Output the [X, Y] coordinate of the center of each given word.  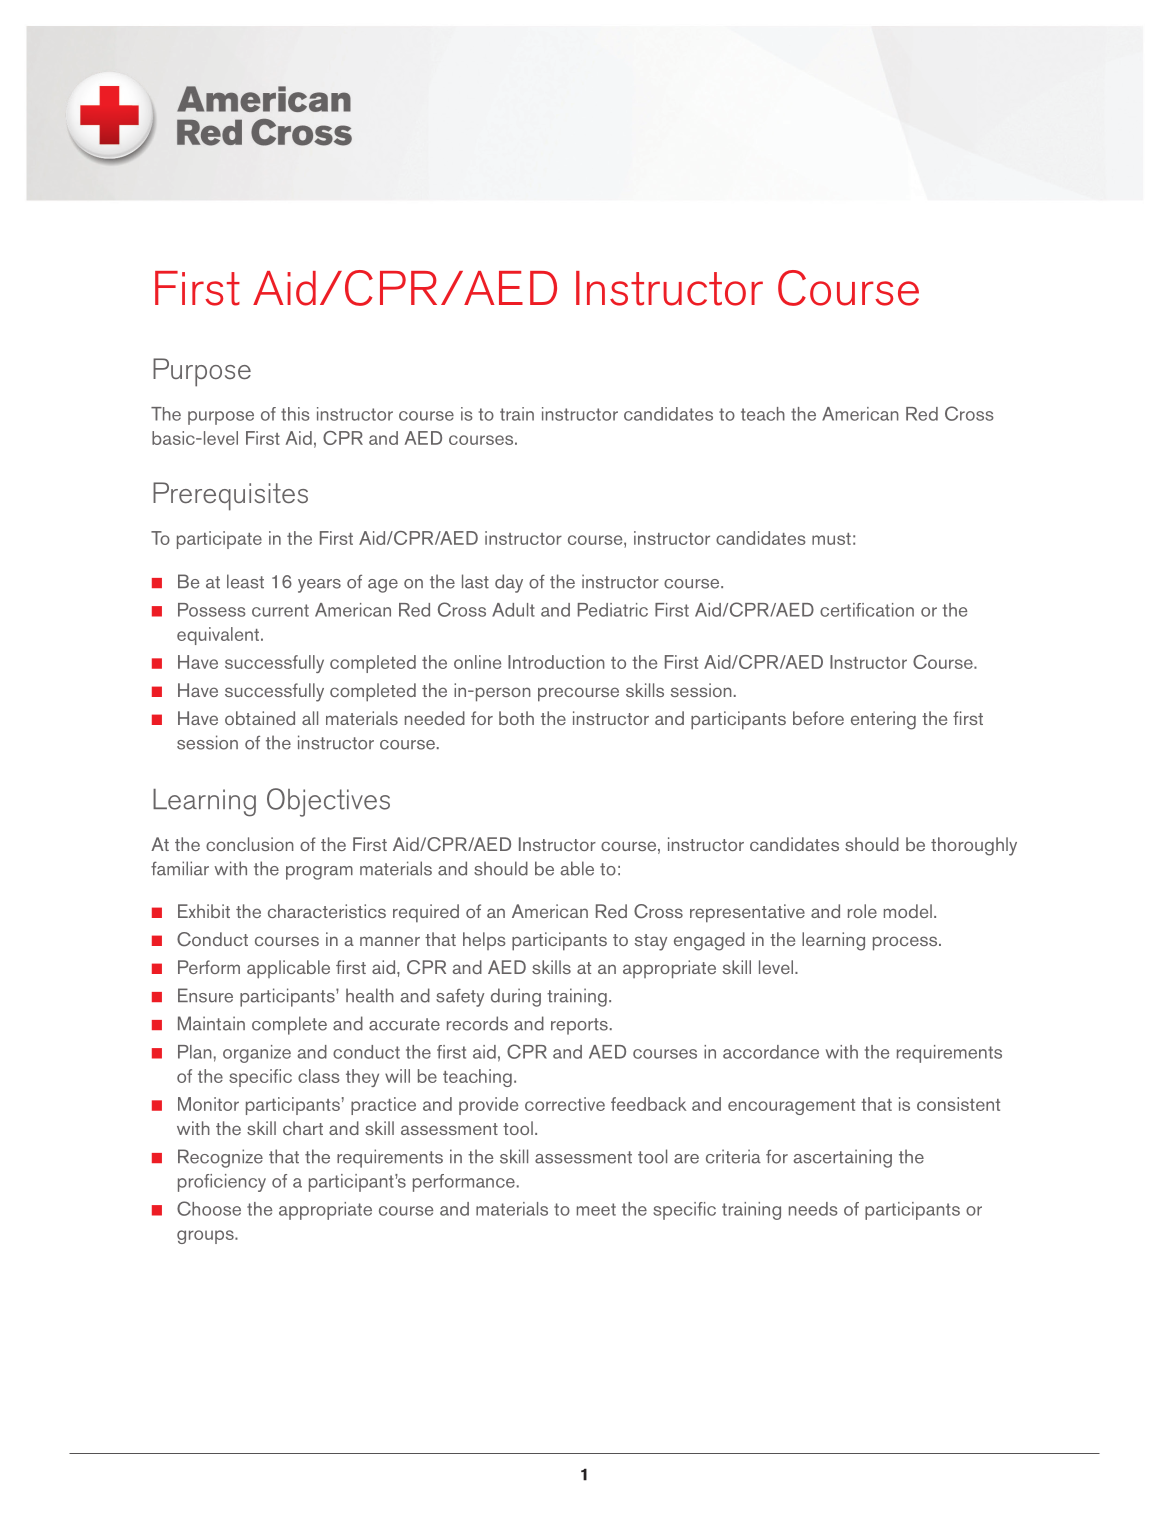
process [906, 943]
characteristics [327, 911]
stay [651, 942]
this [295, 414]
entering [883, 720]
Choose [209, 1208]
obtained [260, 718]
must [831, 539]
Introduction [556, 662]
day [509, 583]
